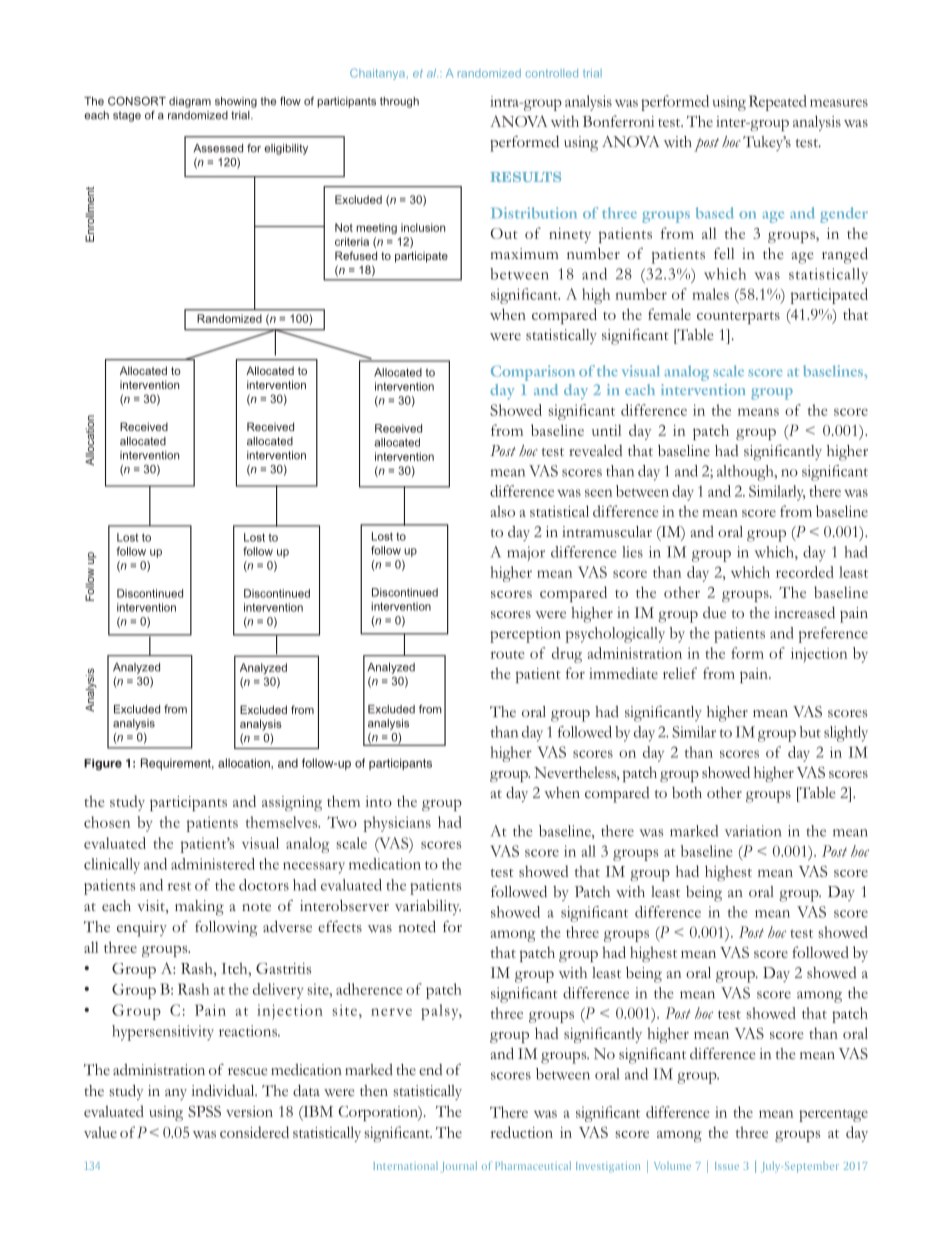  Describe the element at coordinates (459, 1167) in the screenshot. I see `Journal` at that location.
